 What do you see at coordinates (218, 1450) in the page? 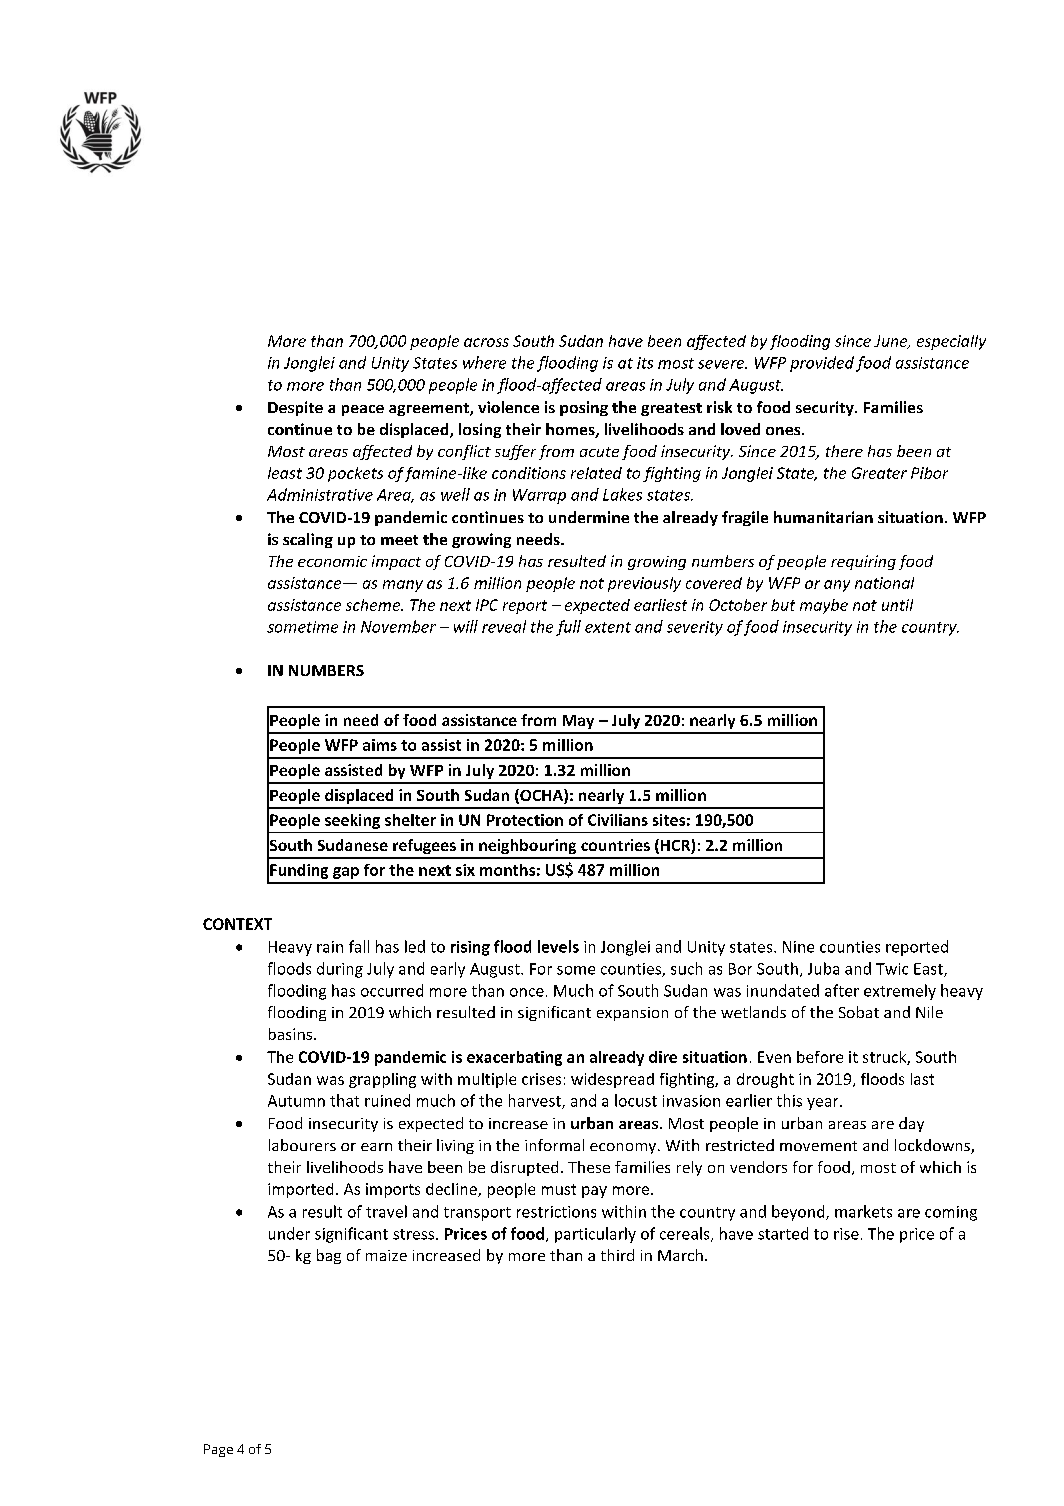
I see `Page` at bounding box center [218, 1450].
